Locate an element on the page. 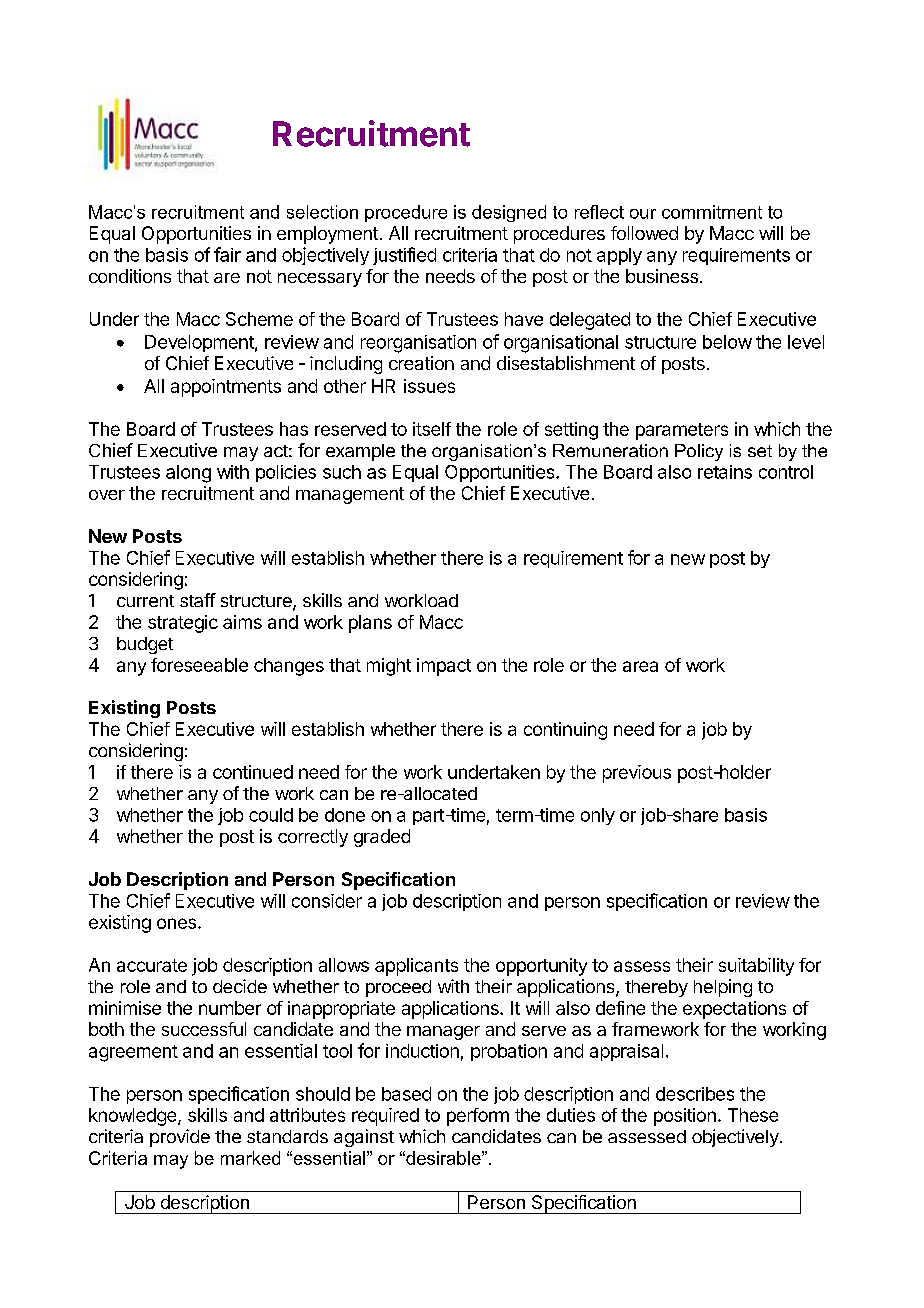 The image size is (924, 1308). plans is located at coordinates (370, 624).
